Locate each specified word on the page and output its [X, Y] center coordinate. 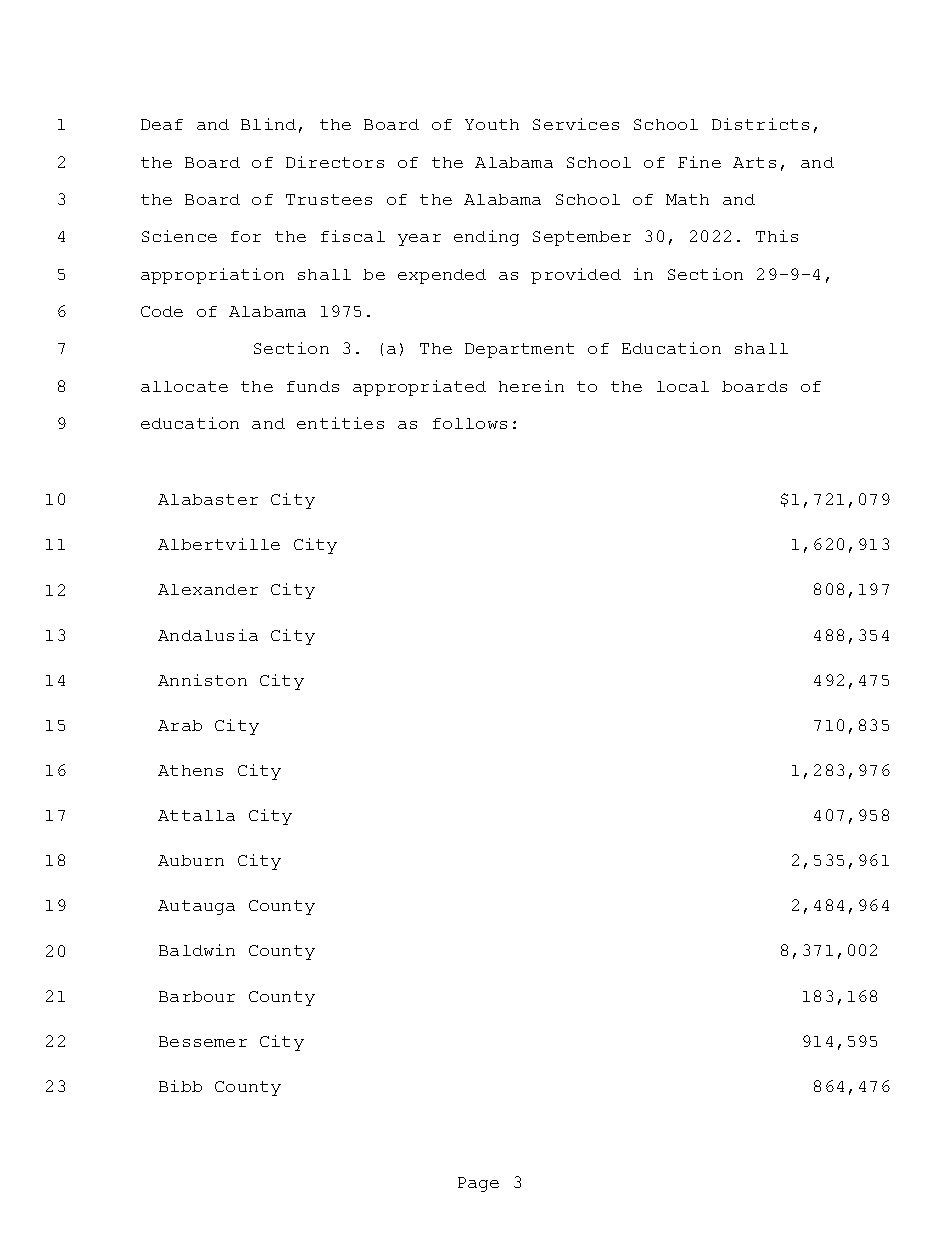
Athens [190, 770]
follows [470, 423]
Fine [699, 162]
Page [478, 1184]
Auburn [191, 860]
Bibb [180, 1086]
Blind [268, 124]
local [683, 386]
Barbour [197, 996]
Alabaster [208, 499]
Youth [492, 124]
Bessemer [203, 1041]
